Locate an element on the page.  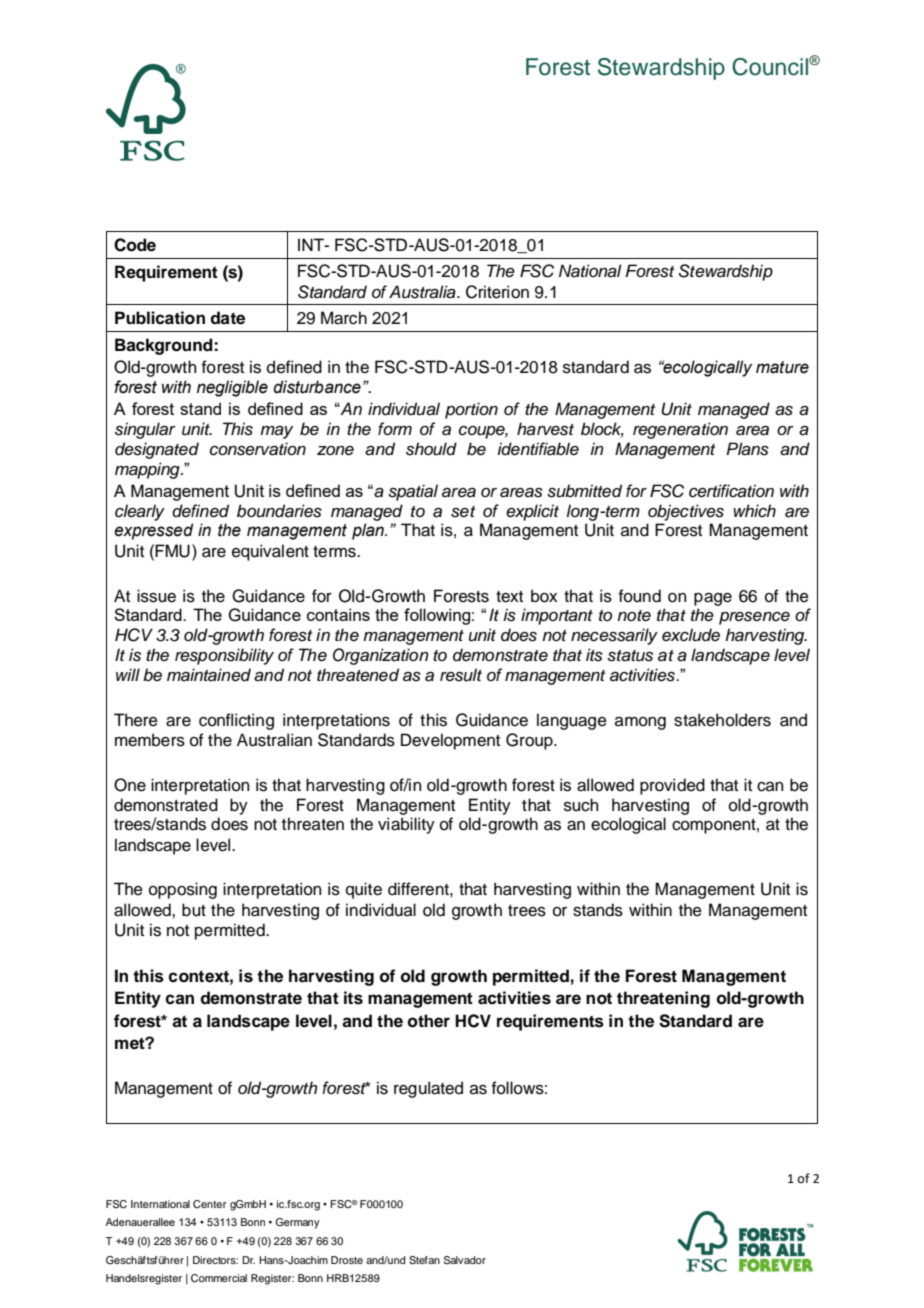
provided is located at coordinates (672, 786).
